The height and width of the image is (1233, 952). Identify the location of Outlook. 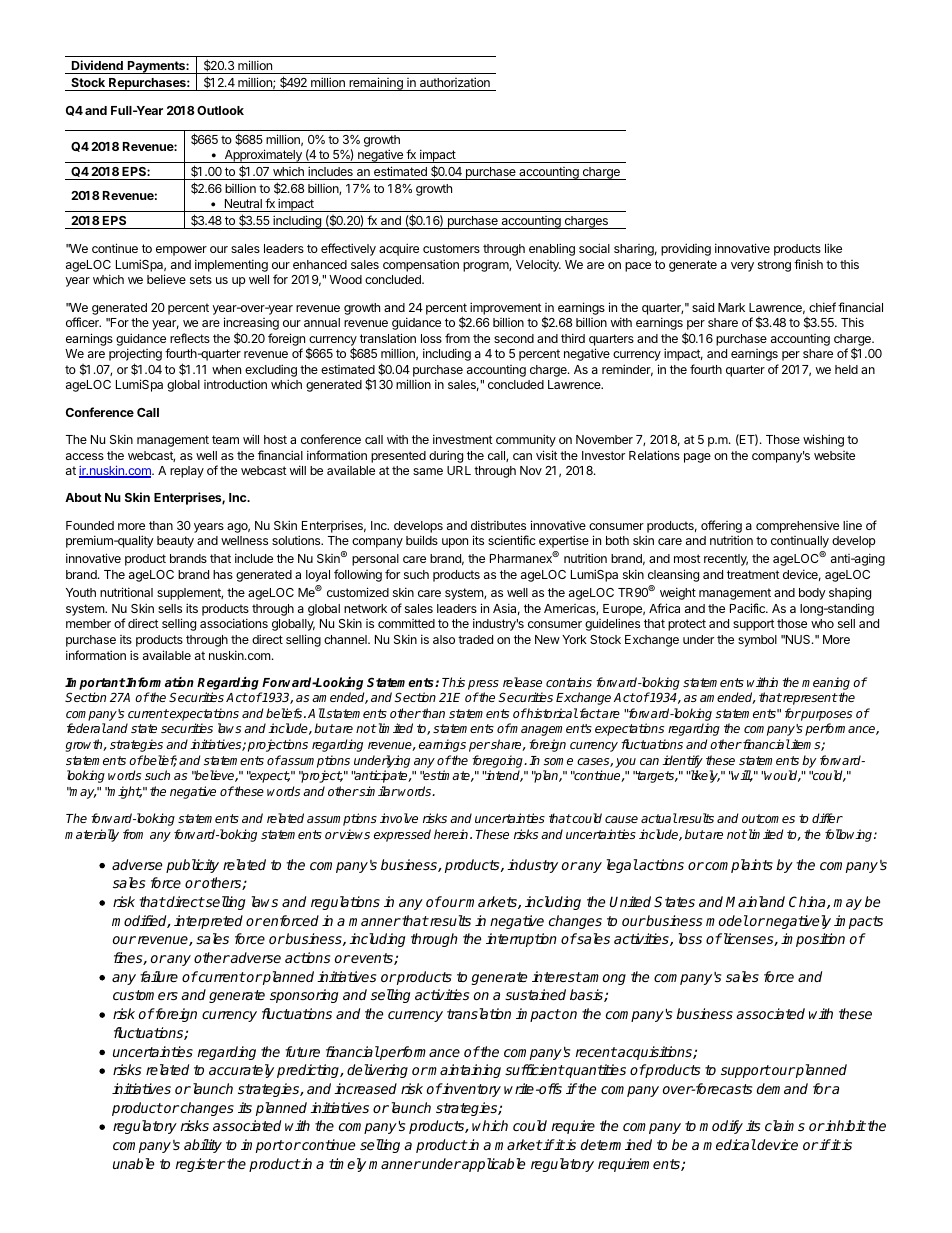
(220, 110).
